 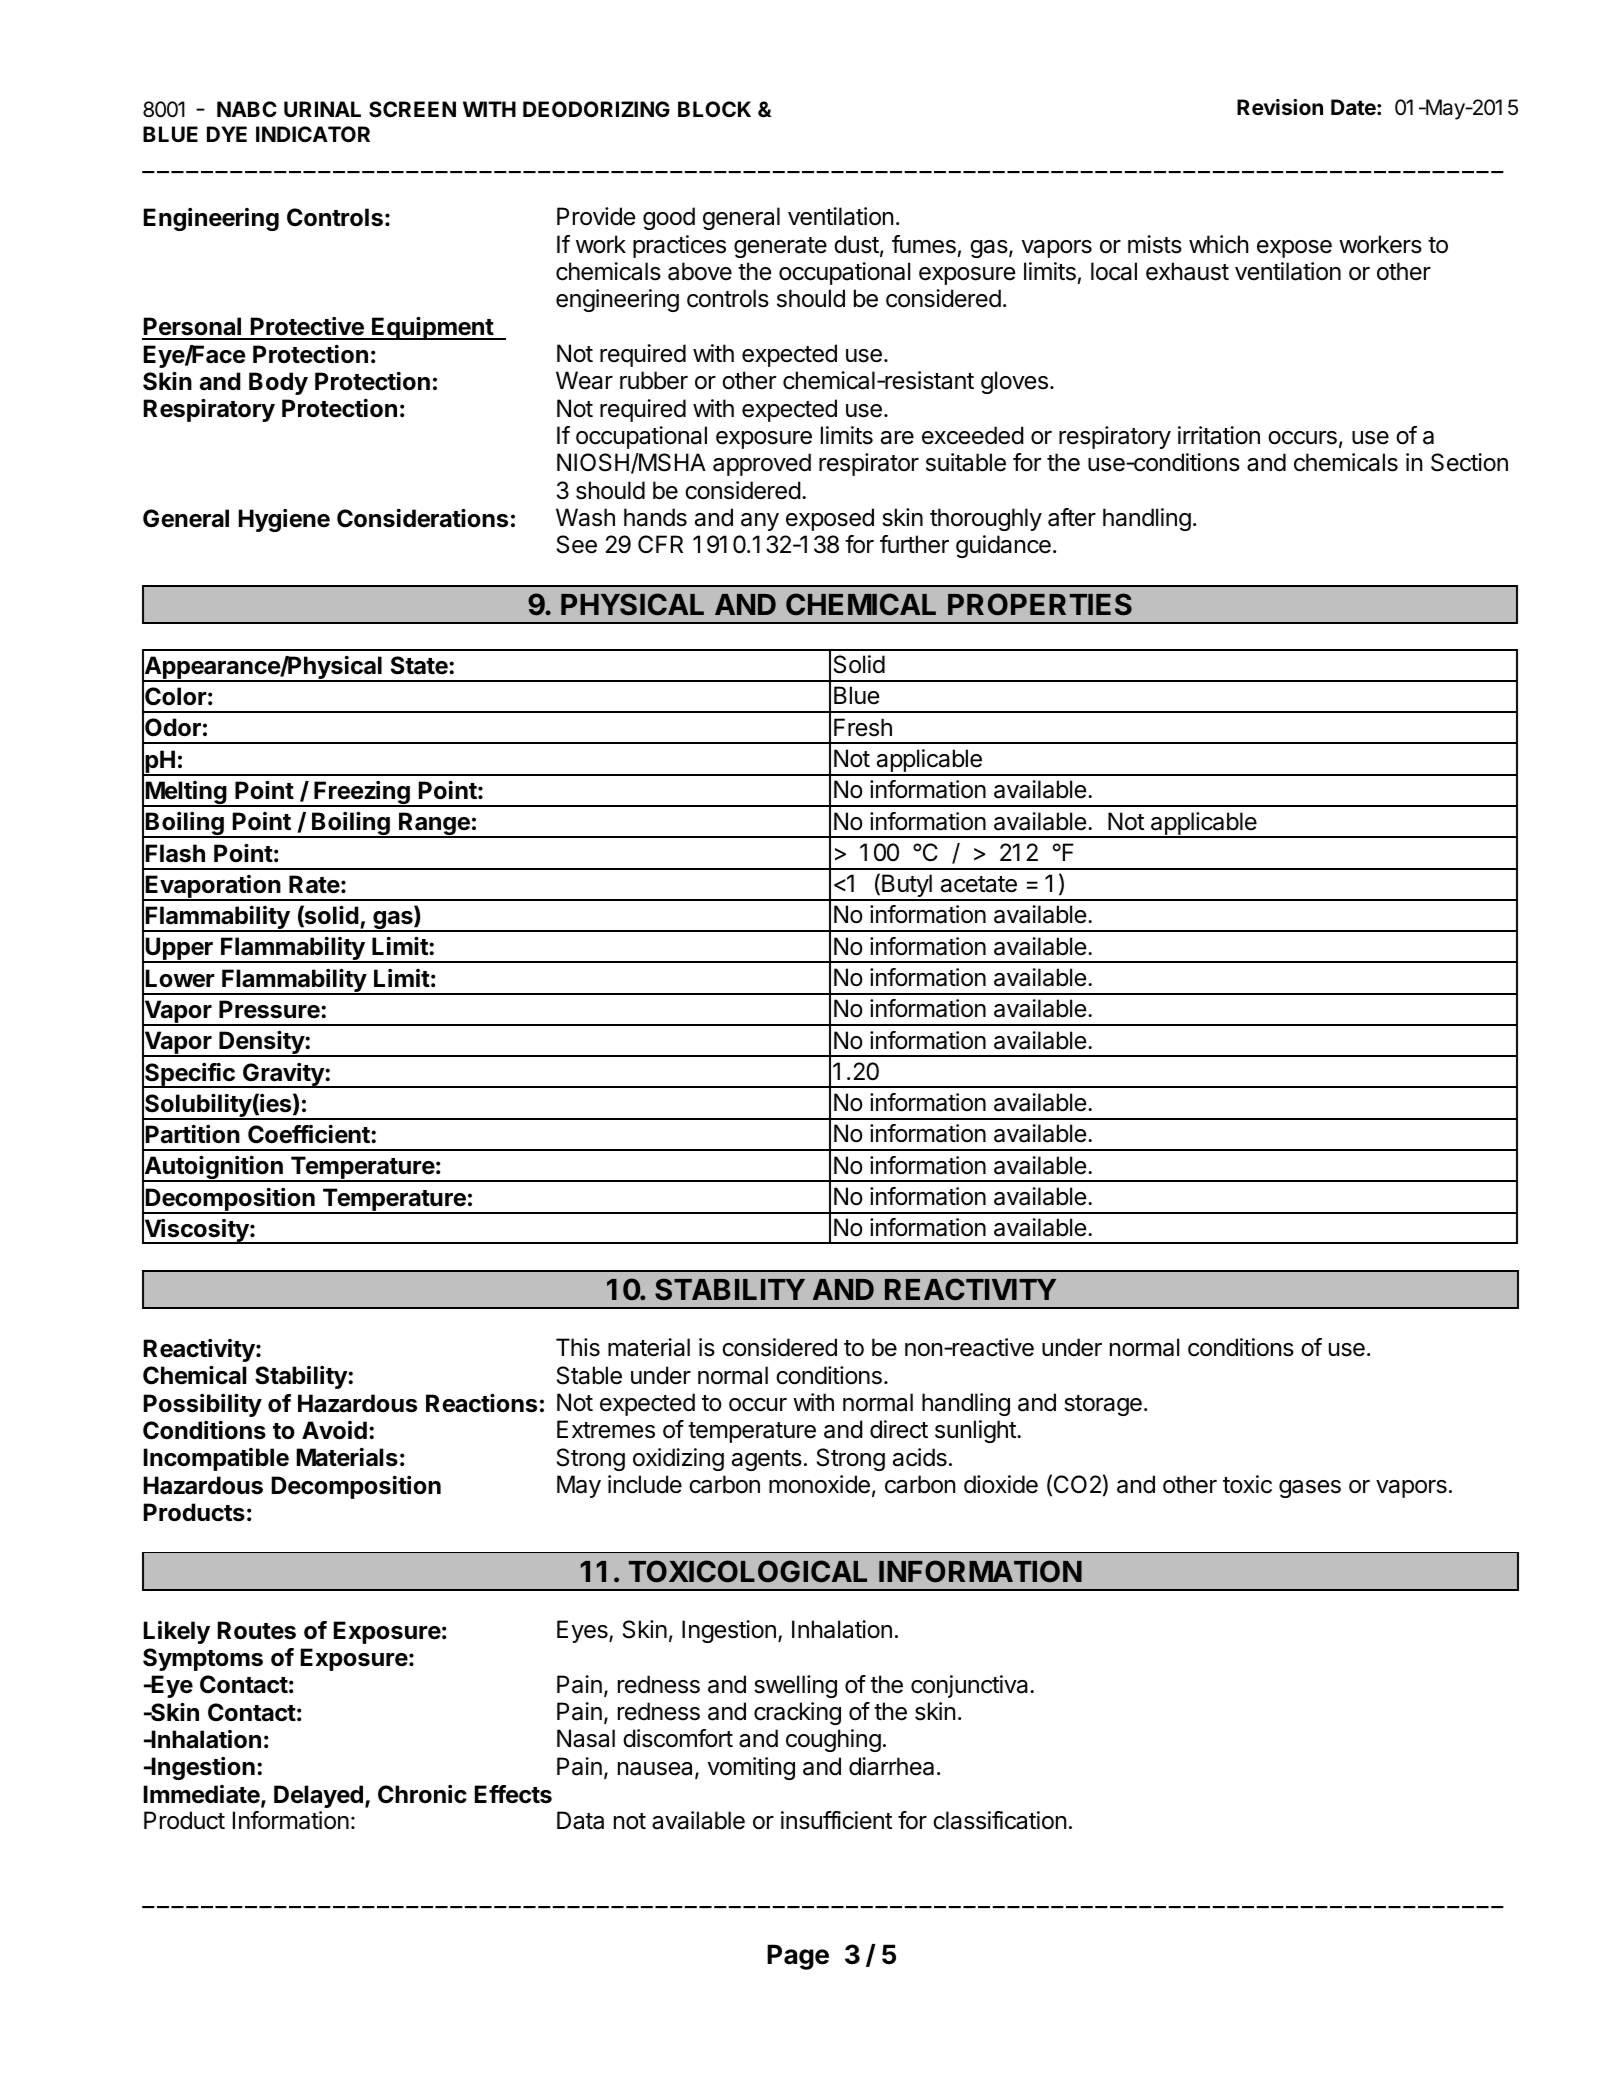 What do you see at coordinates (313, 134) in the page?
I see `INDICATOR` at bounding box center [313, 134].
